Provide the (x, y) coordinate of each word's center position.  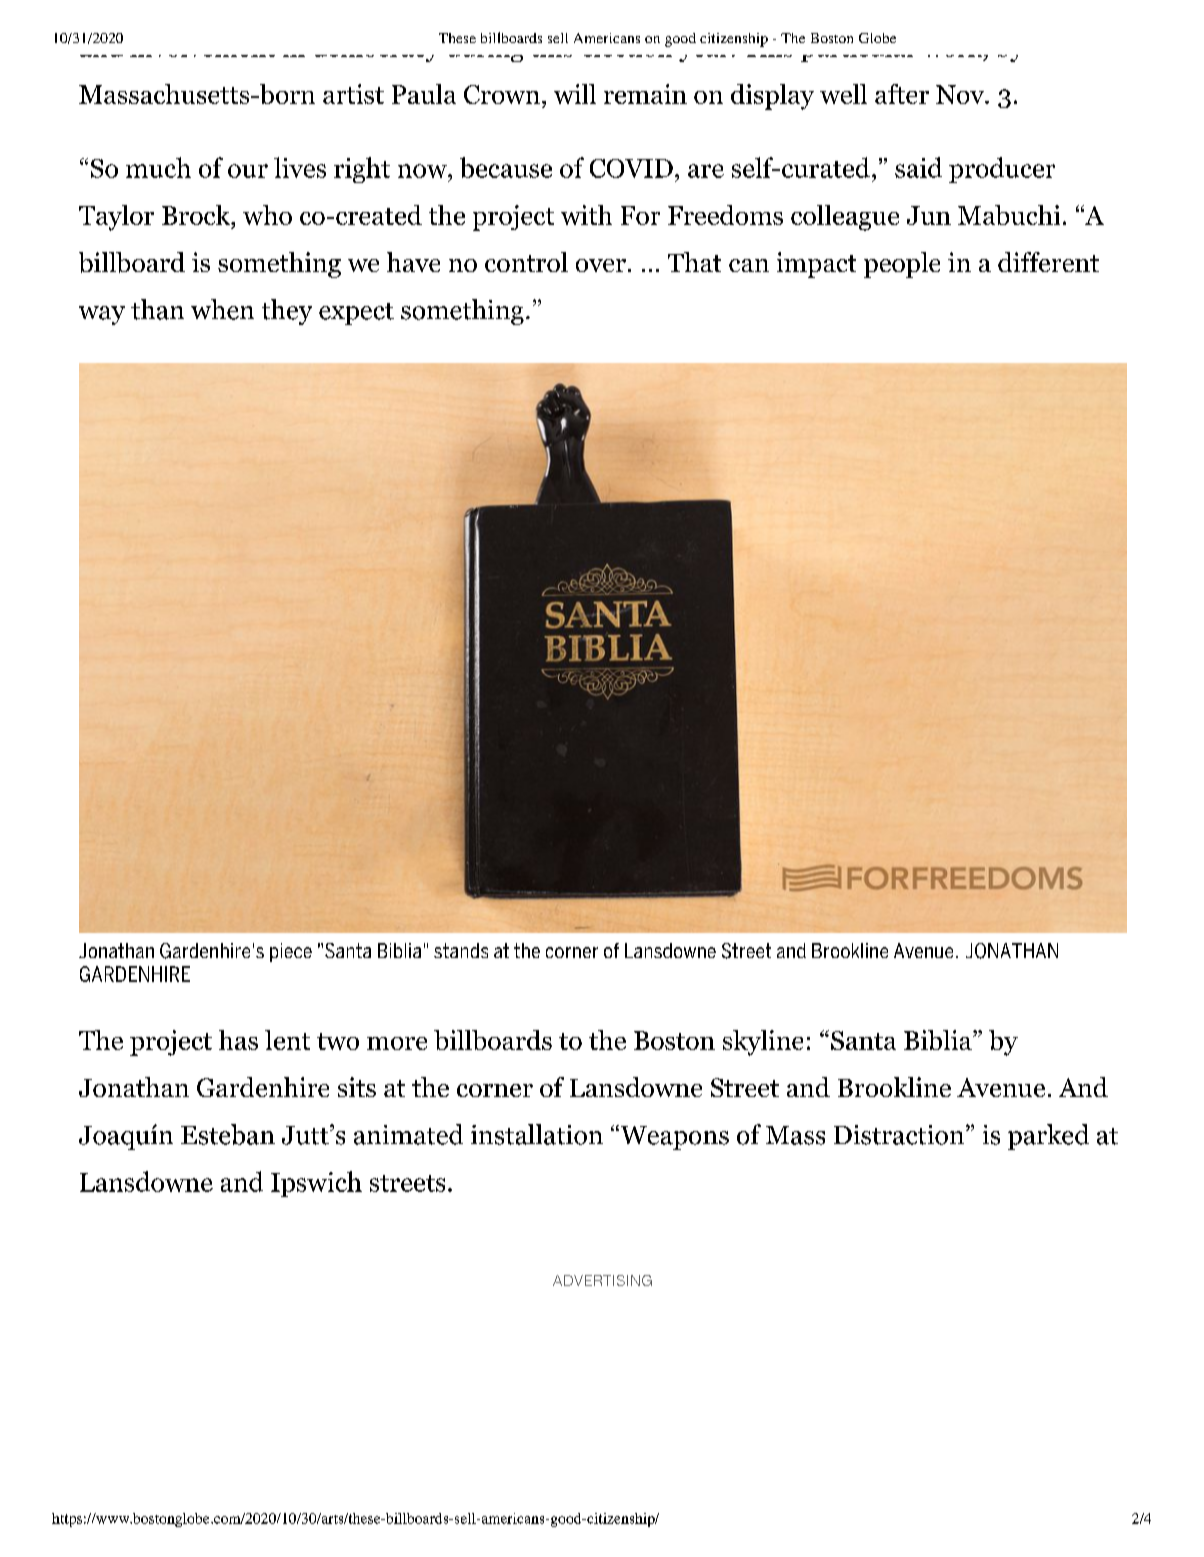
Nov (961, 94)
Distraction (899, 1135)
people (902, 265)
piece (291, 952)
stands (461, 950)
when (222, 309)
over (601, 265)
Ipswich (316, 1184)
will (575, 94)
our (248, 171)
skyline (763, 1043)
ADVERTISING (602, 1280)
